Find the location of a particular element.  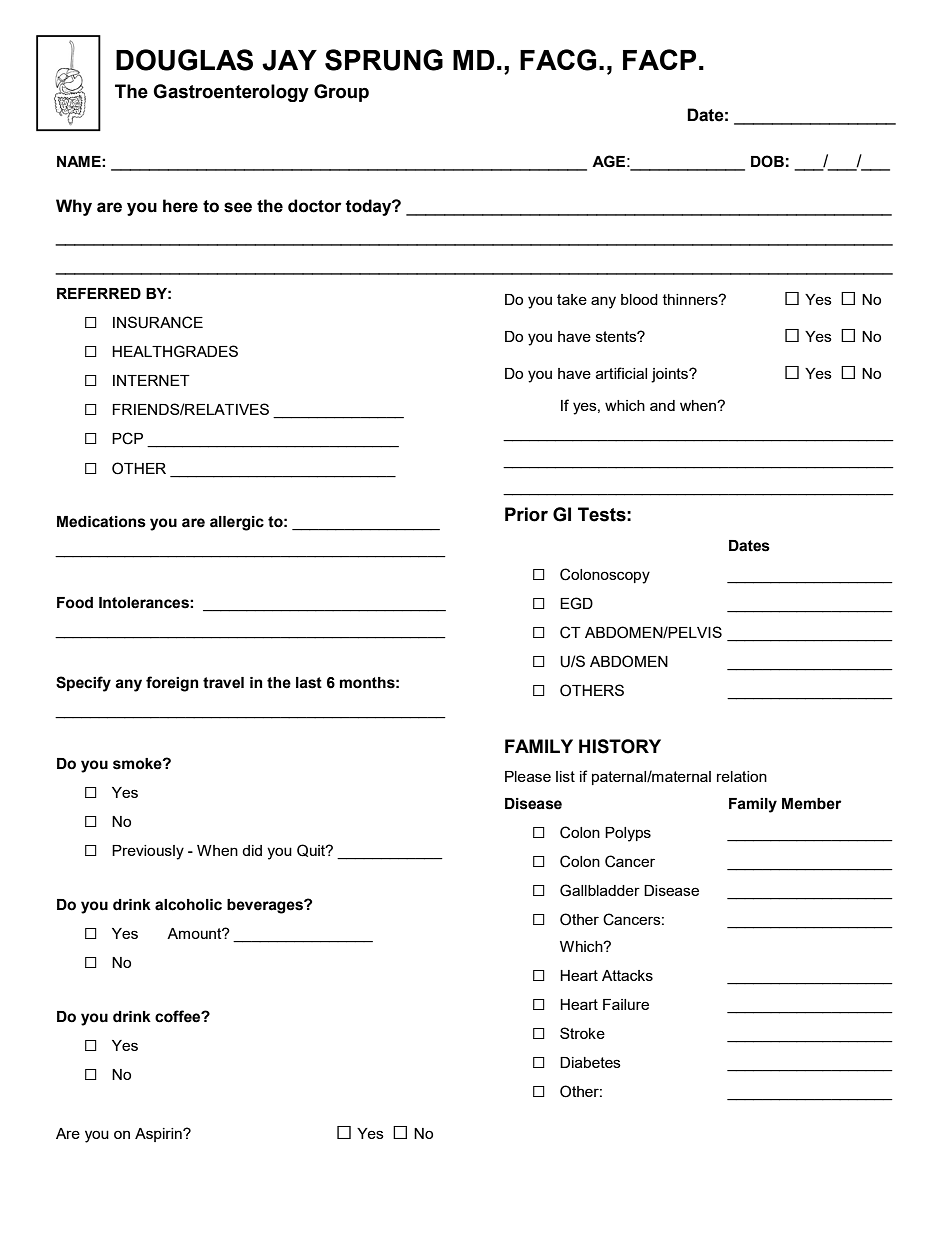

Aspirin is located at coordinates (159, 1135).
